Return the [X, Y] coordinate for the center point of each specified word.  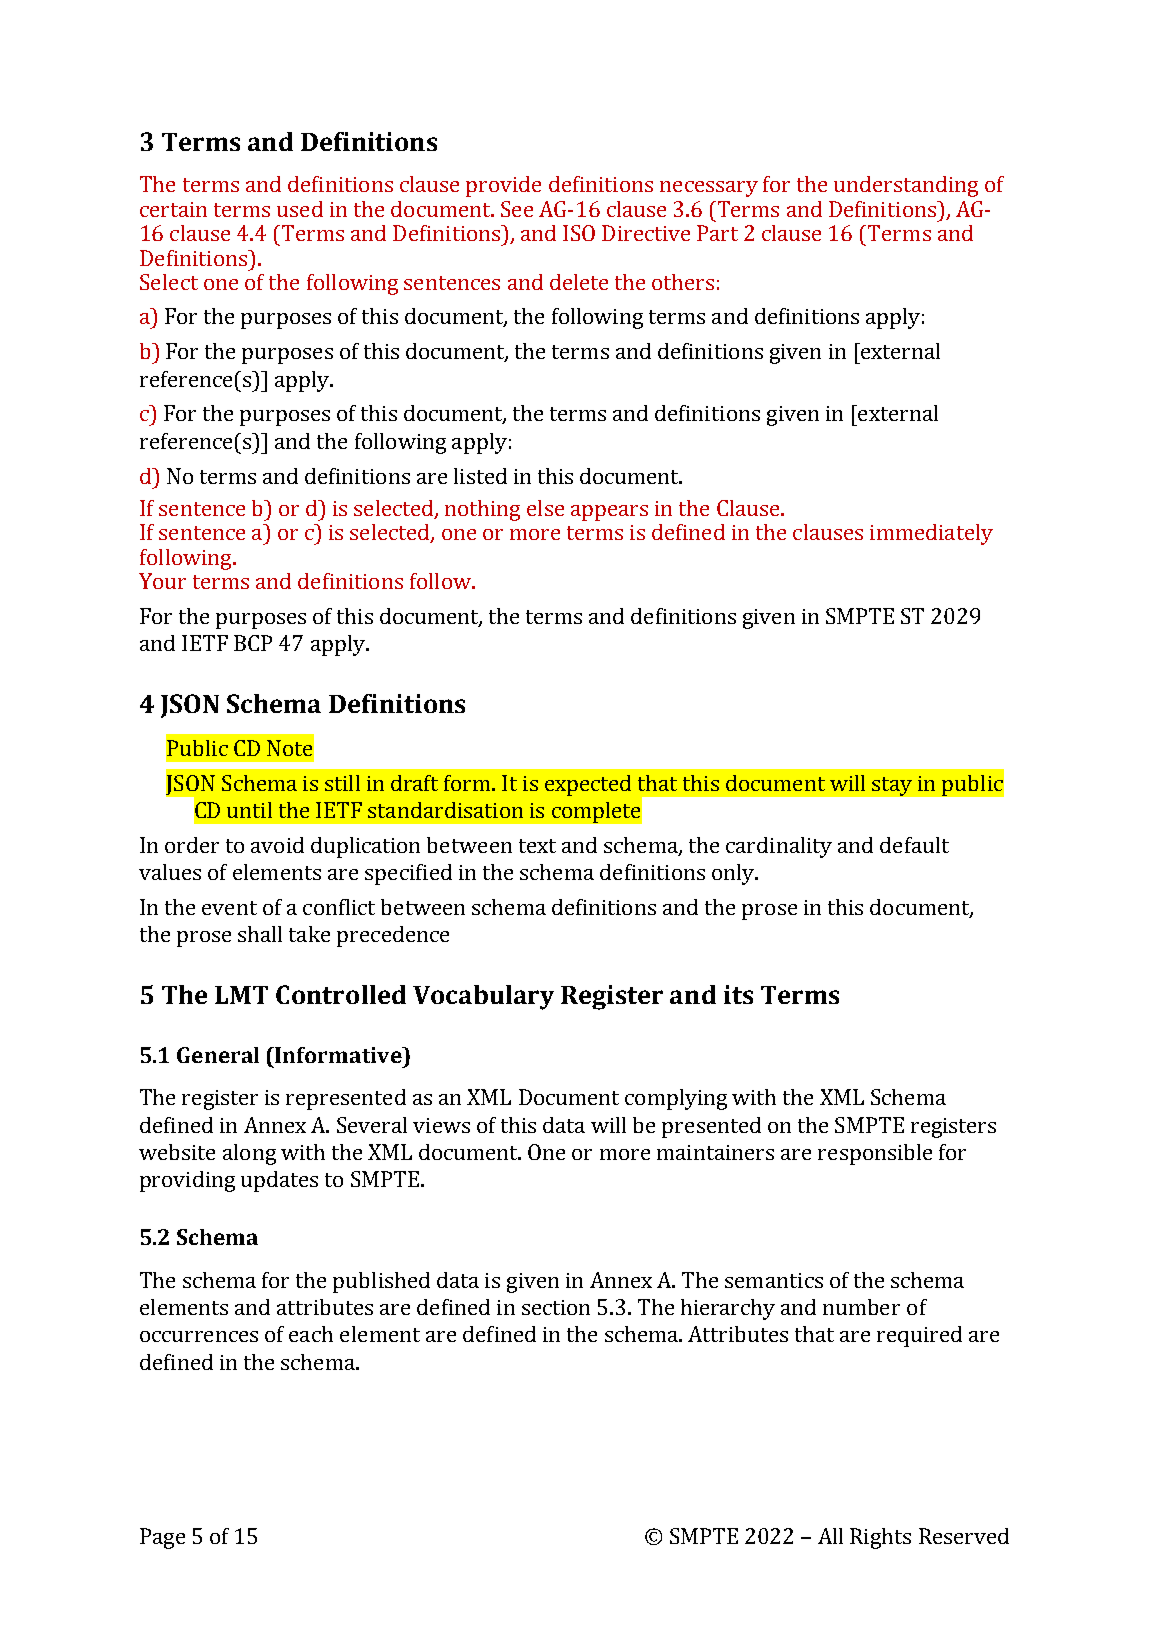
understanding [906, 186]
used [300, 209]
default [914, 845]
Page [162, 1538]
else [545, 508]
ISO [579, 233]
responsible [875, 1154]
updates [279, 1181]
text [537, 846]
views [441, 1125]
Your [162, 581]
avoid [277, 845]
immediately [931, 534]
